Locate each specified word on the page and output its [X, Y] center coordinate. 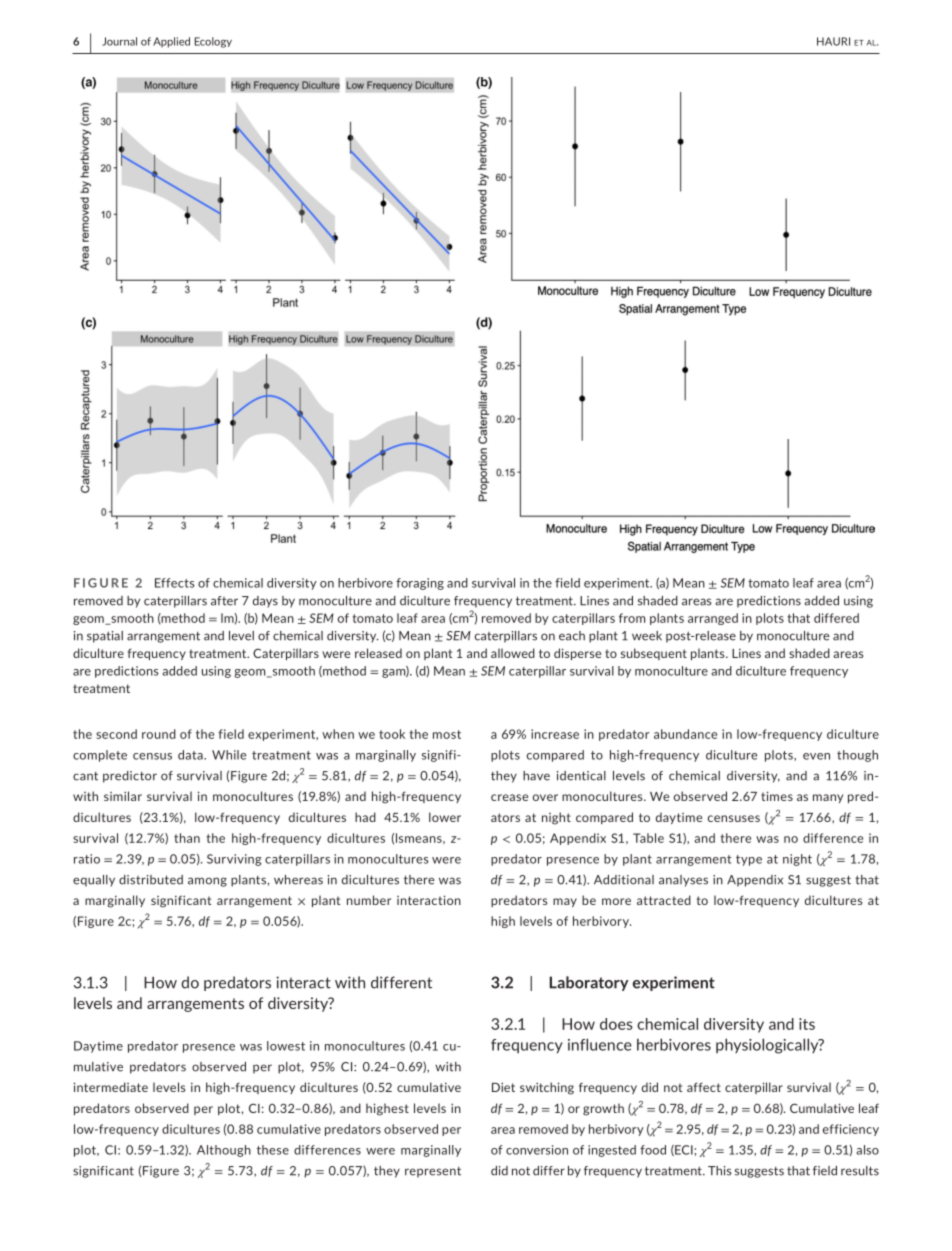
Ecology [213, 42]
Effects [175, 583]
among [207, 882]
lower [445, 817]
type [749, 860]
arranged [713, 619]
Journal [119, 41]
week [647, 636]
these [273, 1150]
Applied [171, 42]
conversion [537, 1150]
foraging [420, 584]
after [224, 601]
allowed [513, 653]
